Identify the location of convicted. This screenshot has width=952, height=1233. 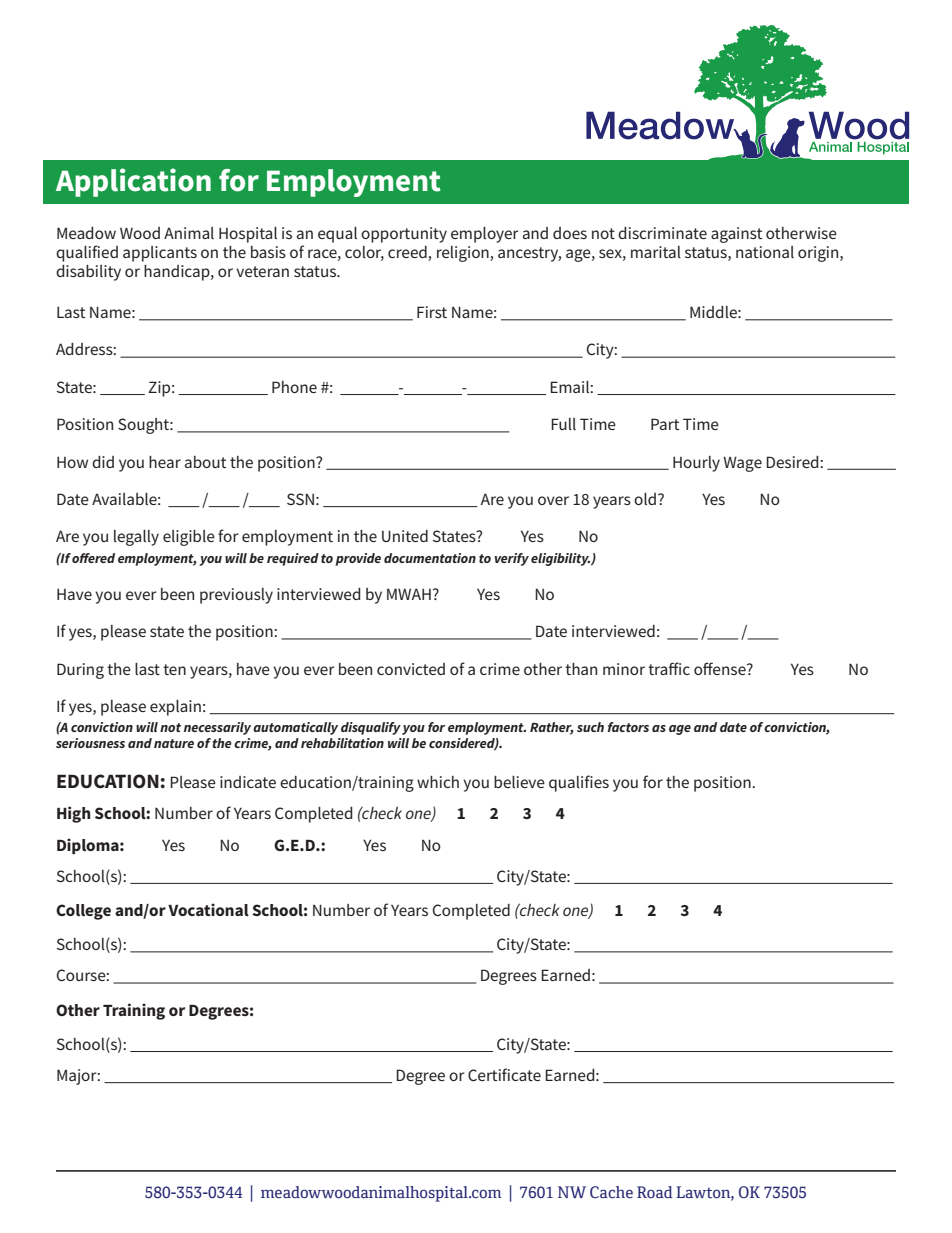
(411, 669).
